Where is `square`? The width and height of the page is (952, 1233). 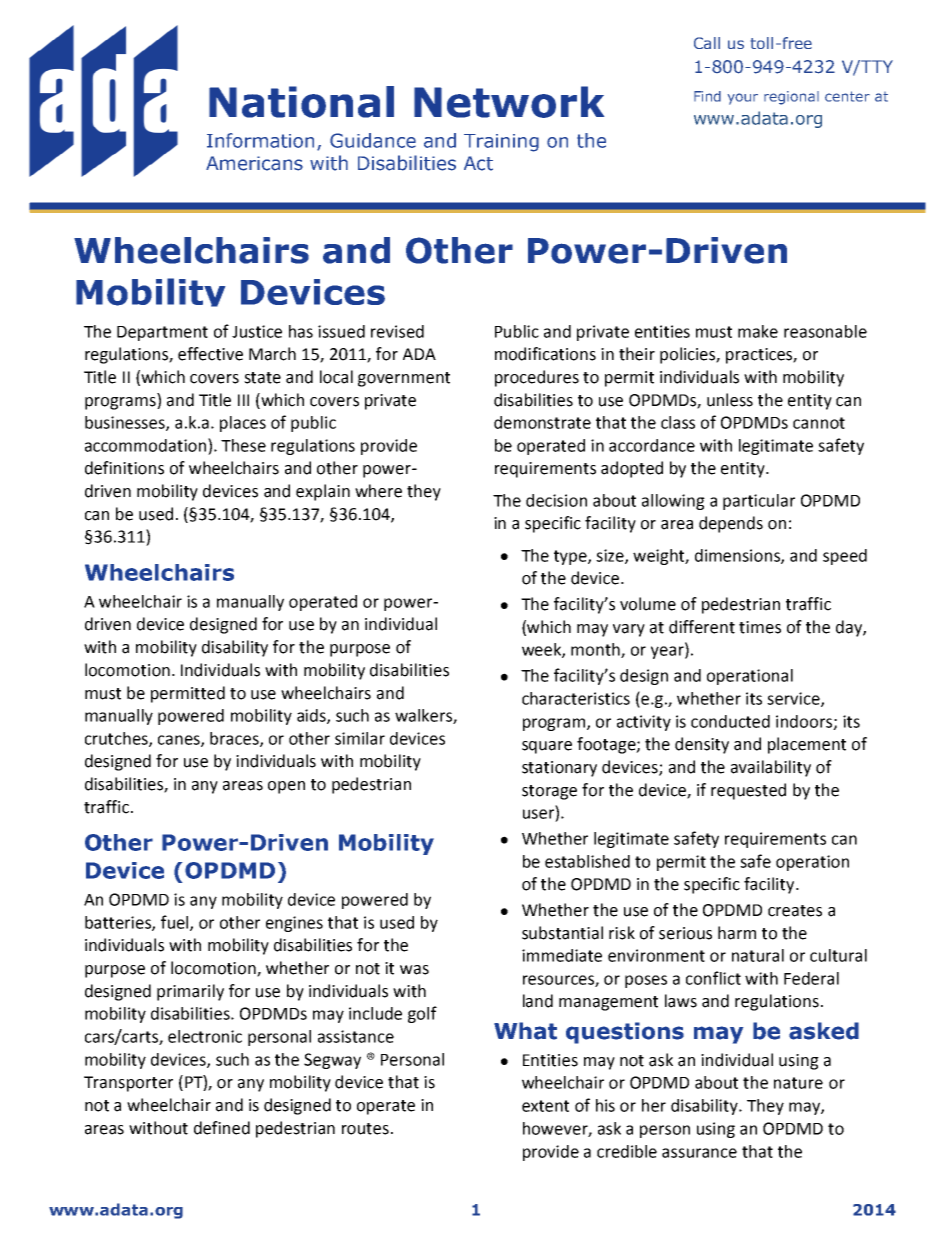 square is located at coordinates (547, 747).
